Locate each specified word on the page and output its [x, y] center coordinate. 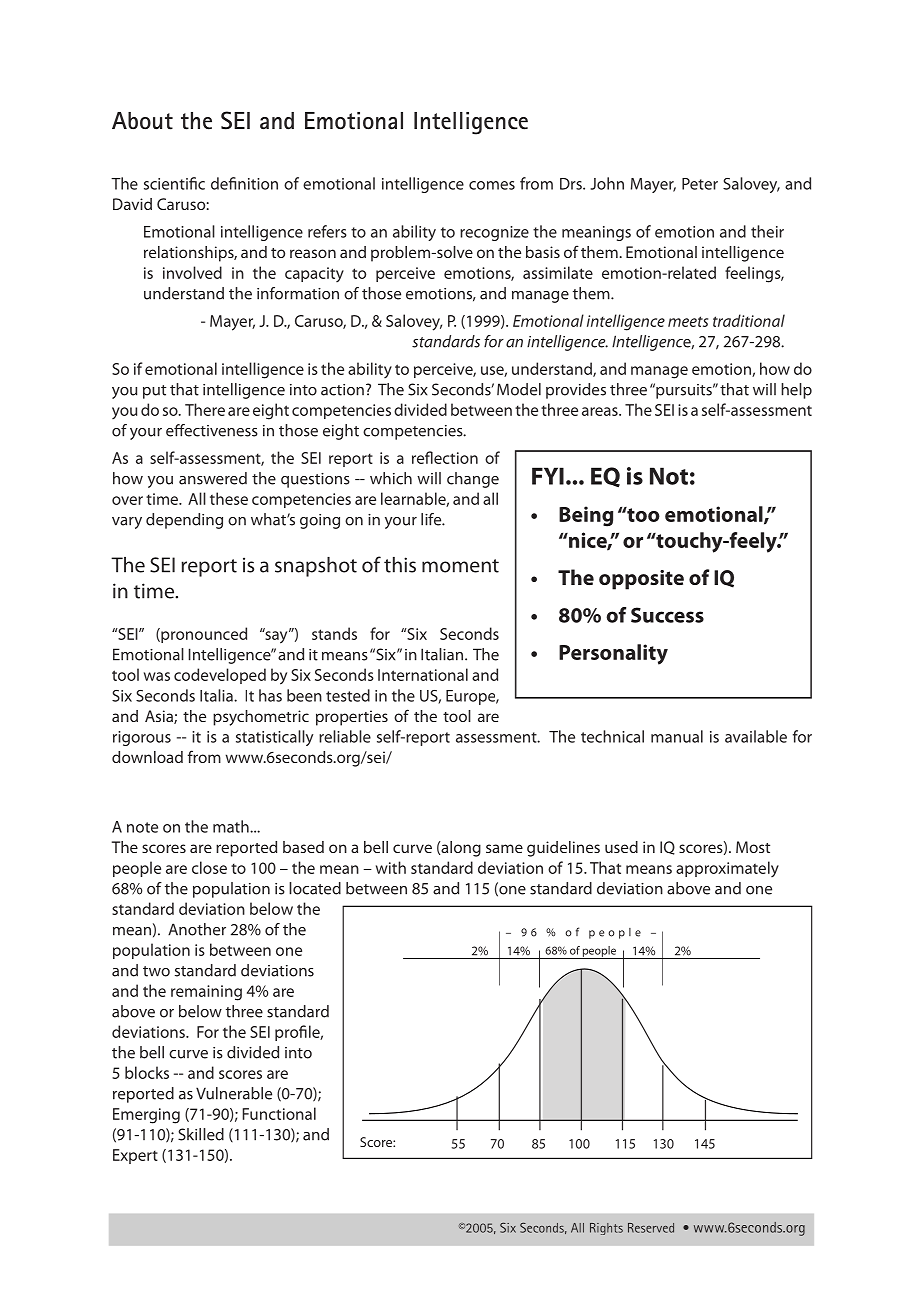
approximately [727, 869]
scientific [174, 183]
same [504, 848]
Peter [700, 184]
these [229, 498]
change [473, 480]
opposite [641, 580]
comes [492, 185]
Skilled [201, 1134]
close [209, 867]
